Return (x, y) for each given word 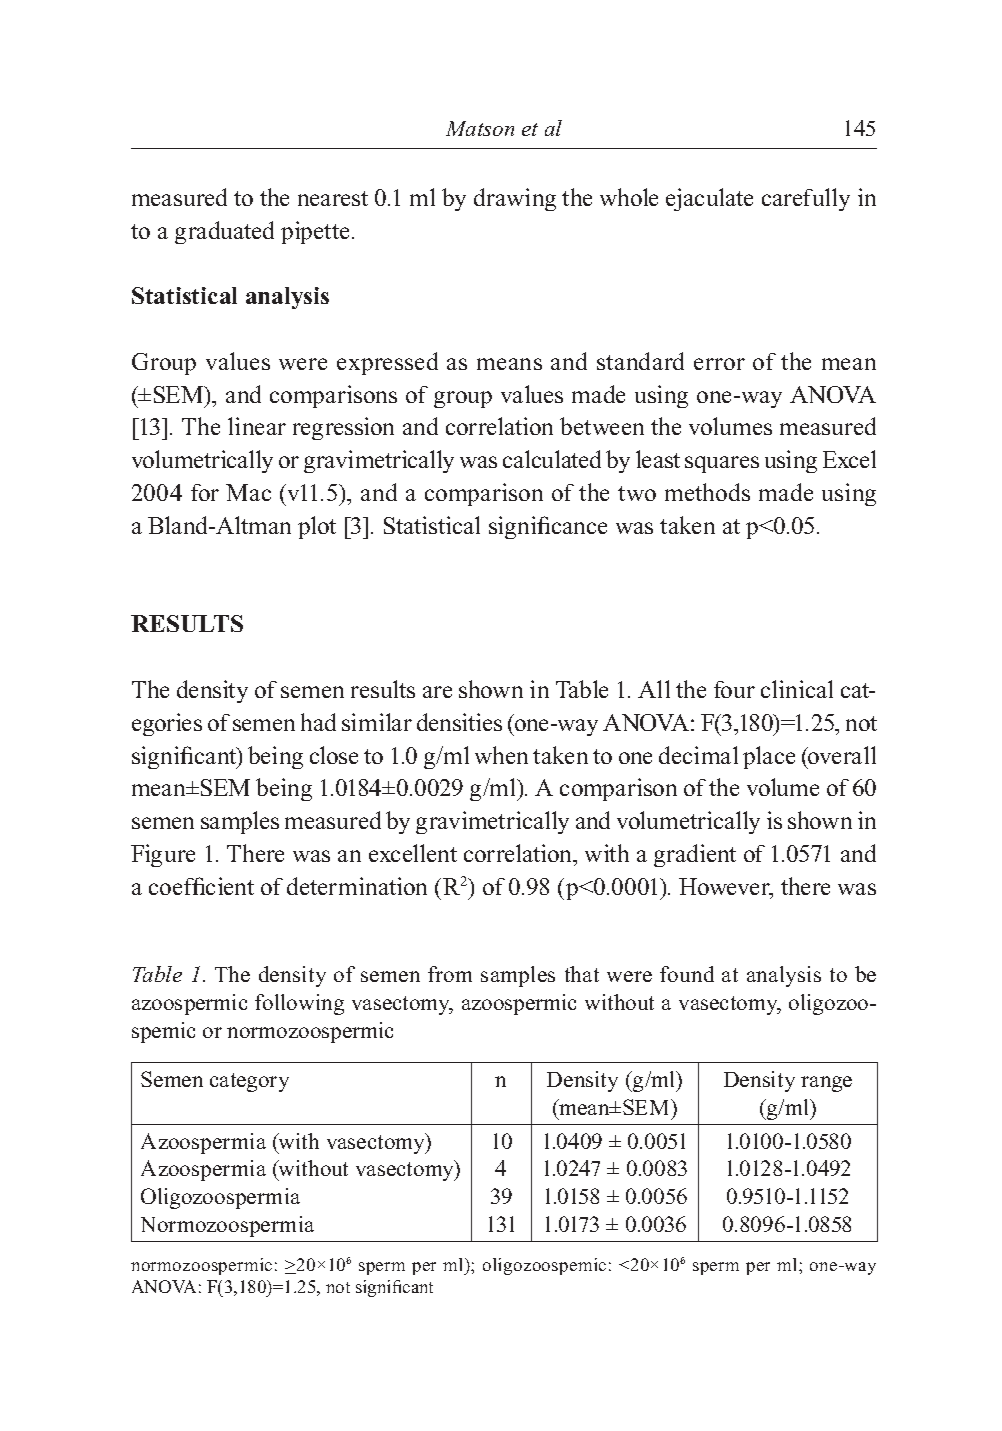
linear (257, 426)
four (734, 689)
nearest (333, 198)
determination (357, 886)
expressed (387, 363)
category (249, 1082)
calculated (552, 459)
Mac (248, 492)
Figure (163, 855)
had (318, 722)
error (719, 364)
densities (459, 722)
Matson (480, 128)
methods (707, 492)
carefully (806, 199)
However (725, 888)
